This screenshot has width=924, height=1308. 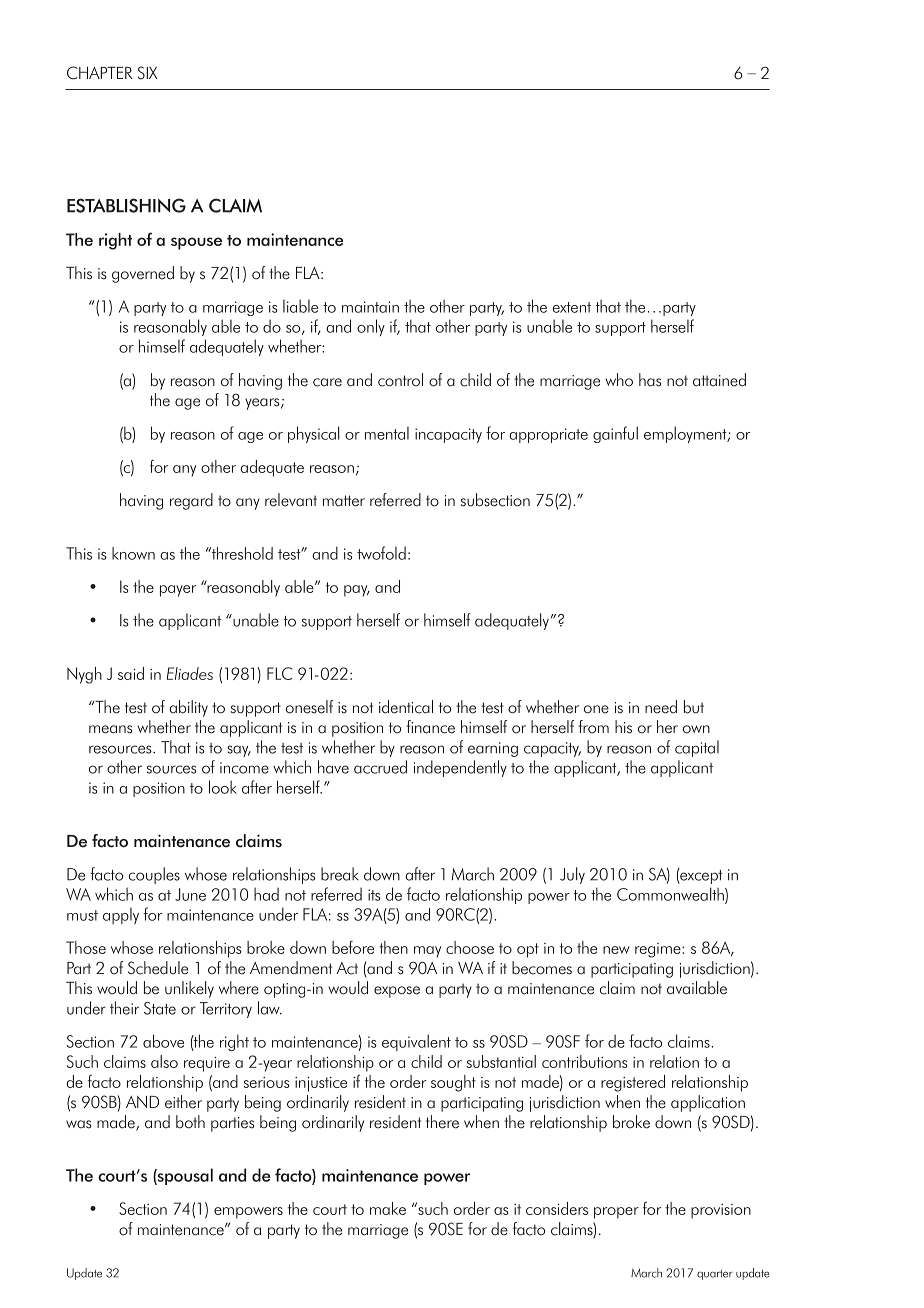 What do you see at coordinates (147, 73) in the screenshot?
I see `SIX` at bounding box center [147, 73].
